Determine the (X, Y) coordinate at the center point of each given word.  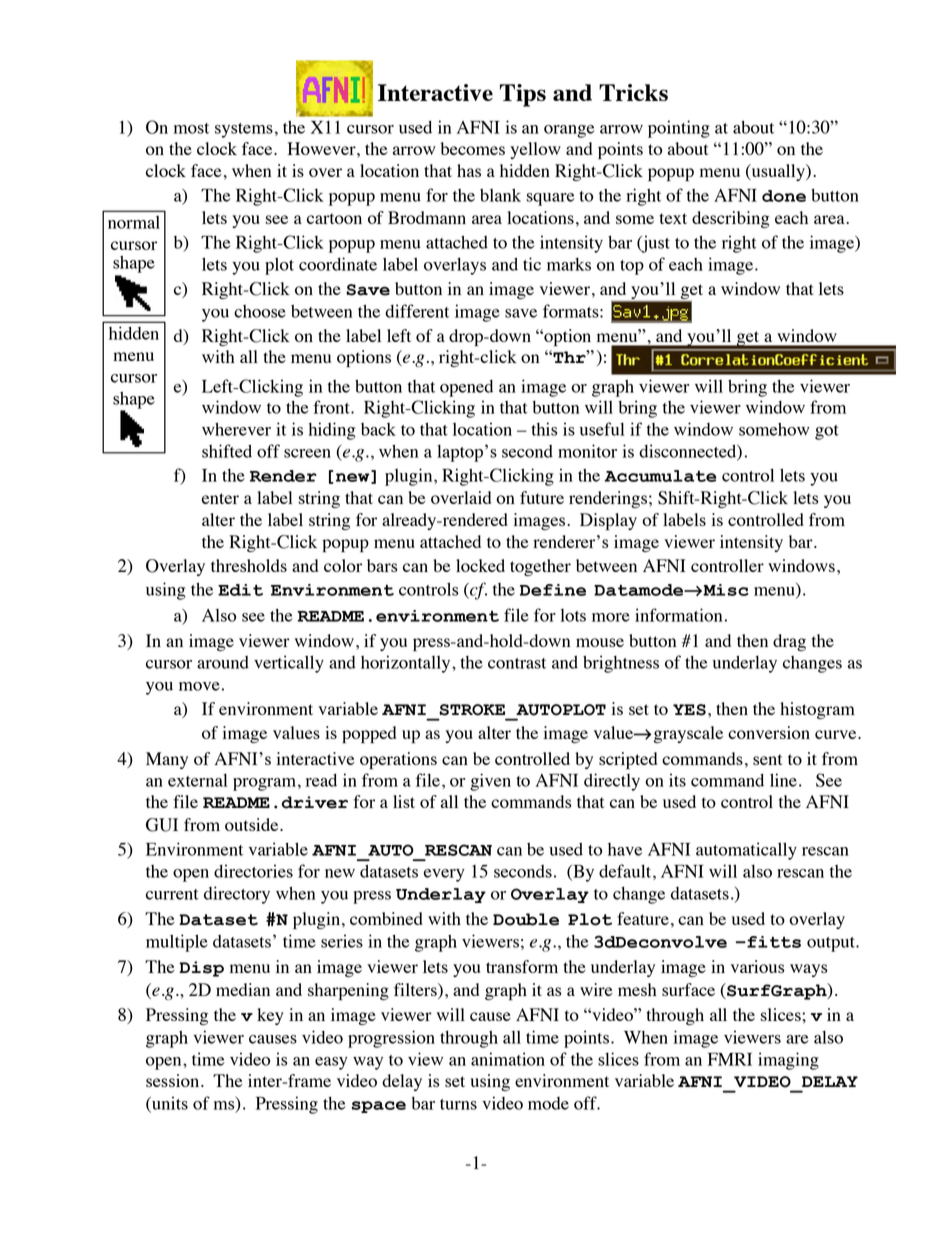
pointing (679, 129)
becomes (473, 148)
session (174, 1080)
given (490, 782)
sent (767, 759)
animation (508, 1059)
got (827, 432)
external (198, 780)
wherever (236, 429)
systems (244, 130)
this (544, 429)
